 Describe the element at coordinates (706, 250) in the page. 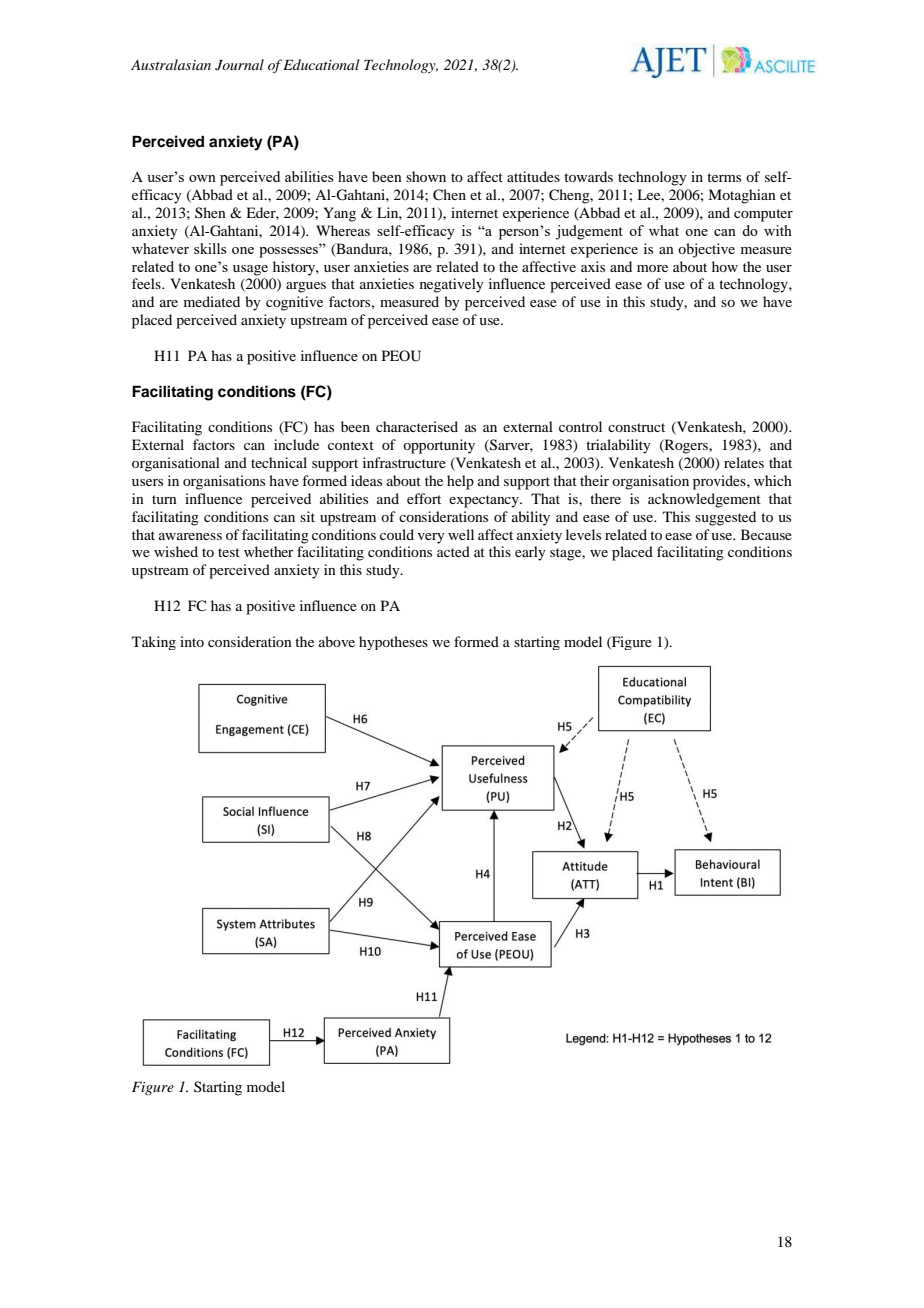

I see `objective` at that location.
